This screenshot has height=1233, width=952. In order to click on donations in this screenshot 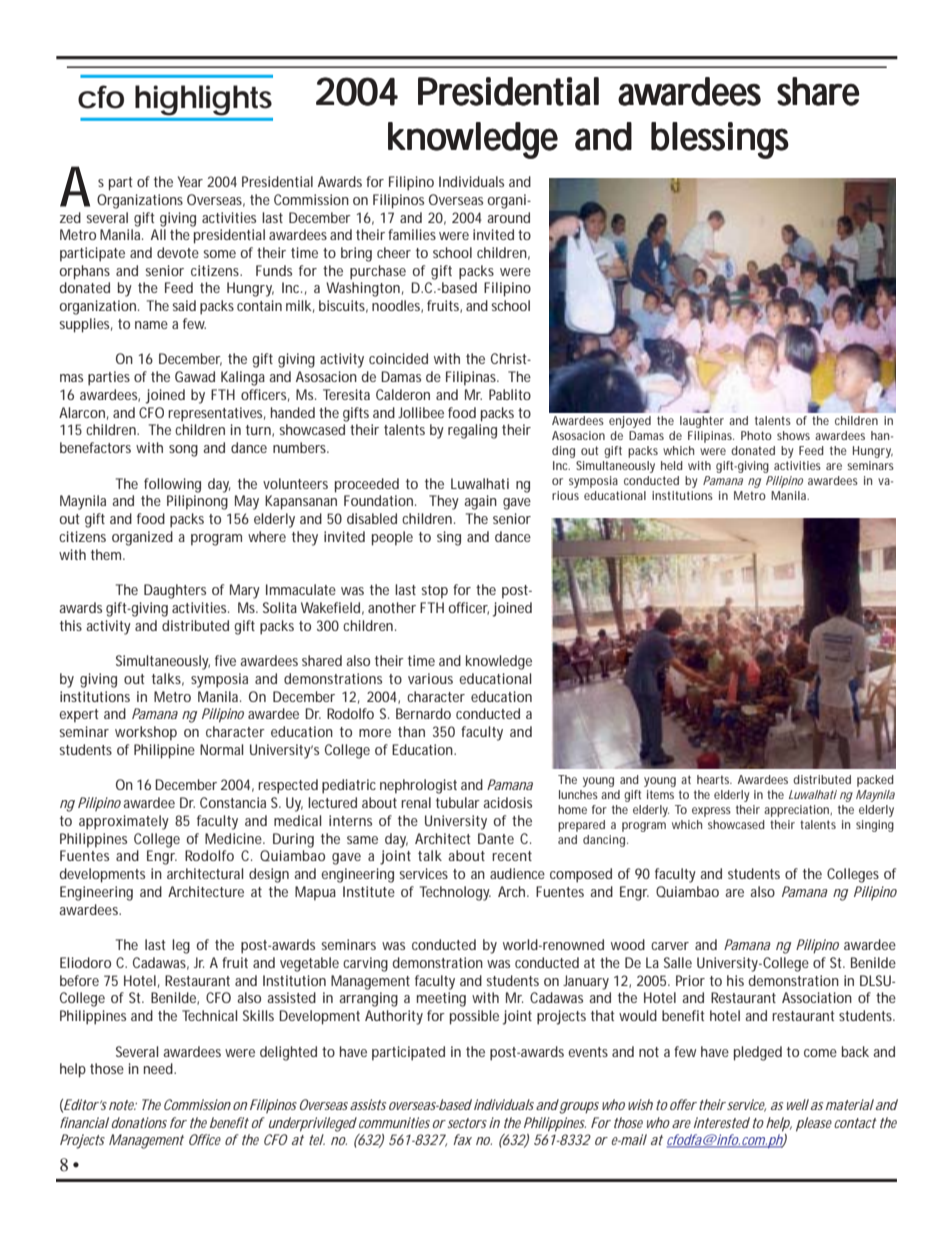, I will do `click(139, 1122)`.
